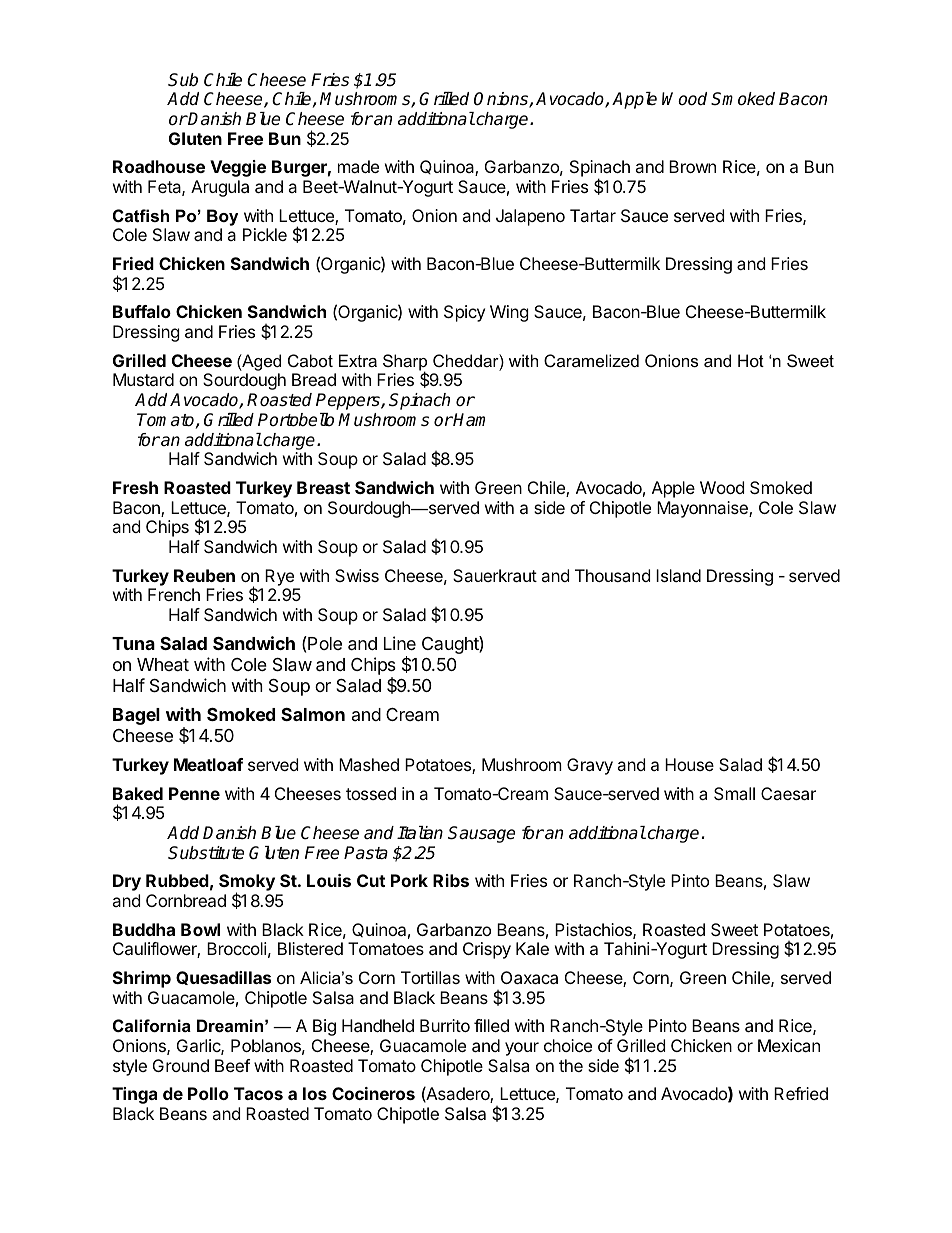  Describe the element at coordinates (678, 575) in the screenshot. I see `Island` at that location.
